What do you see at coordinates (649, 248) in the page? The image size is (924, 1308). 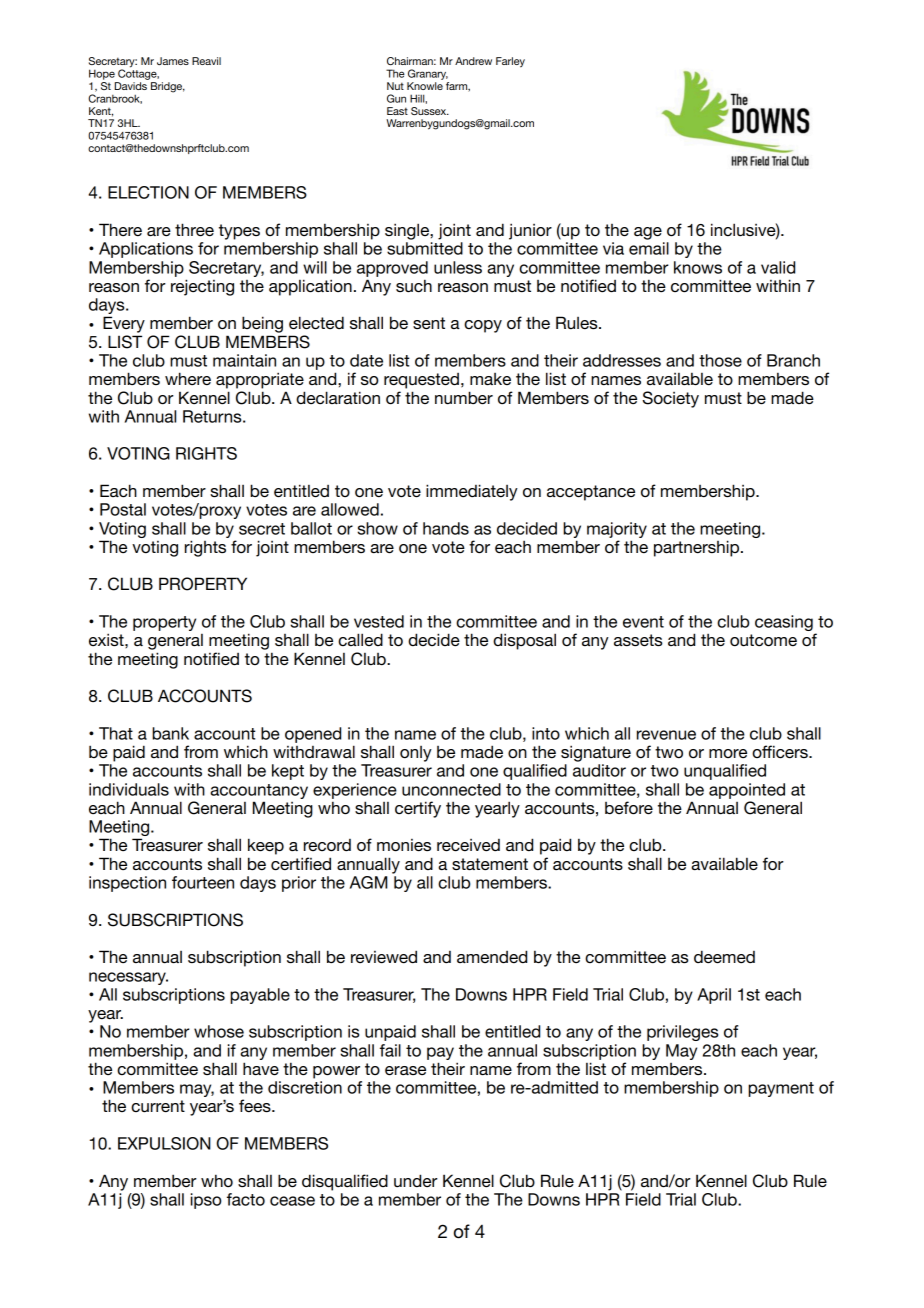 I see `email` at bounding box center [649, 248].
